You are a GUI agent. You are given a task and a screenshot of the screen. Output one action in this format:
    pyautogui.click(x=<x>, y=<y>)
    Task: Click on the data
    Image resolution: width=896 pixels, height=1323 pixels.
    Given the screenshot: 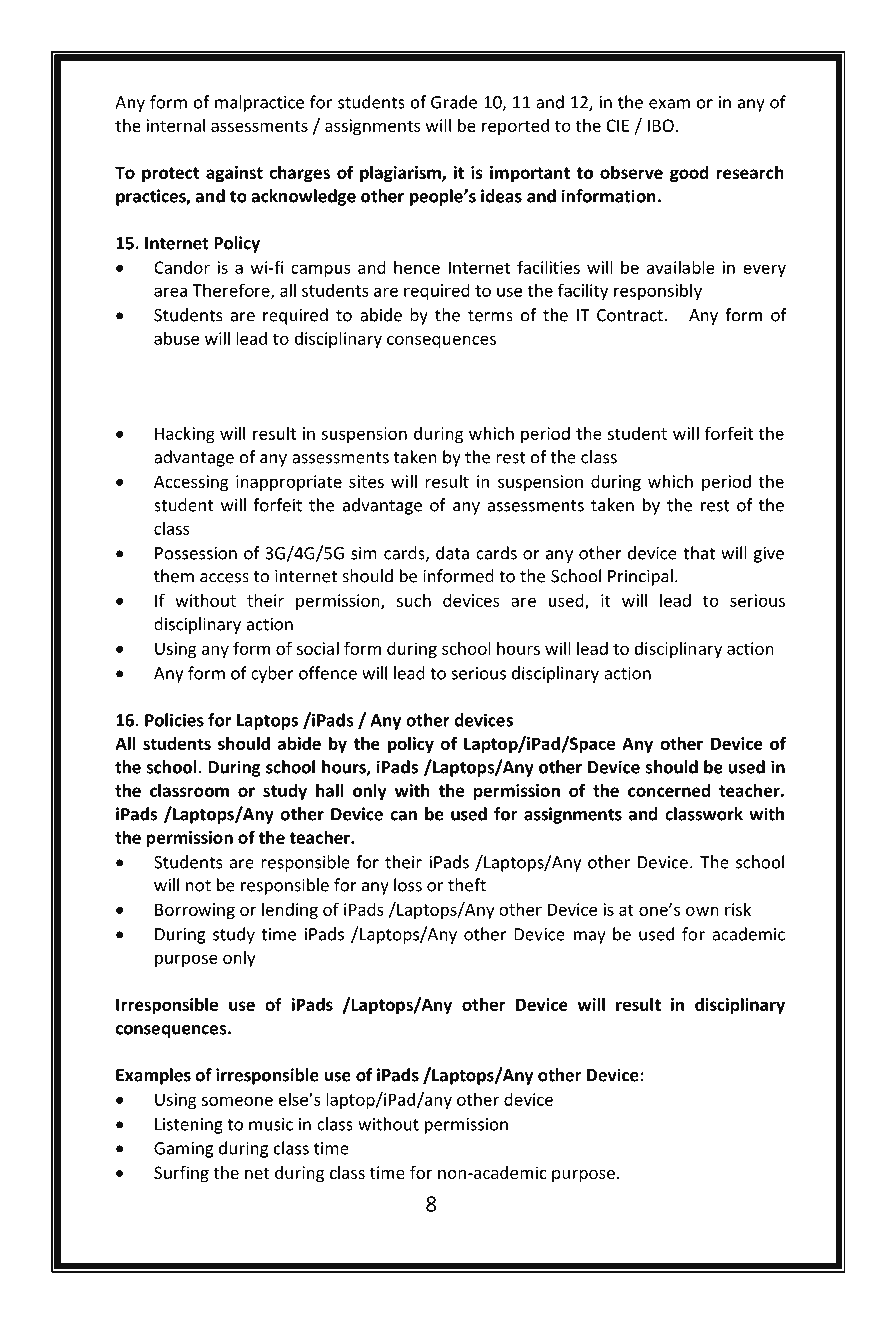 What is the action you would take?
    pyautogui.click(x=452, y=553)
